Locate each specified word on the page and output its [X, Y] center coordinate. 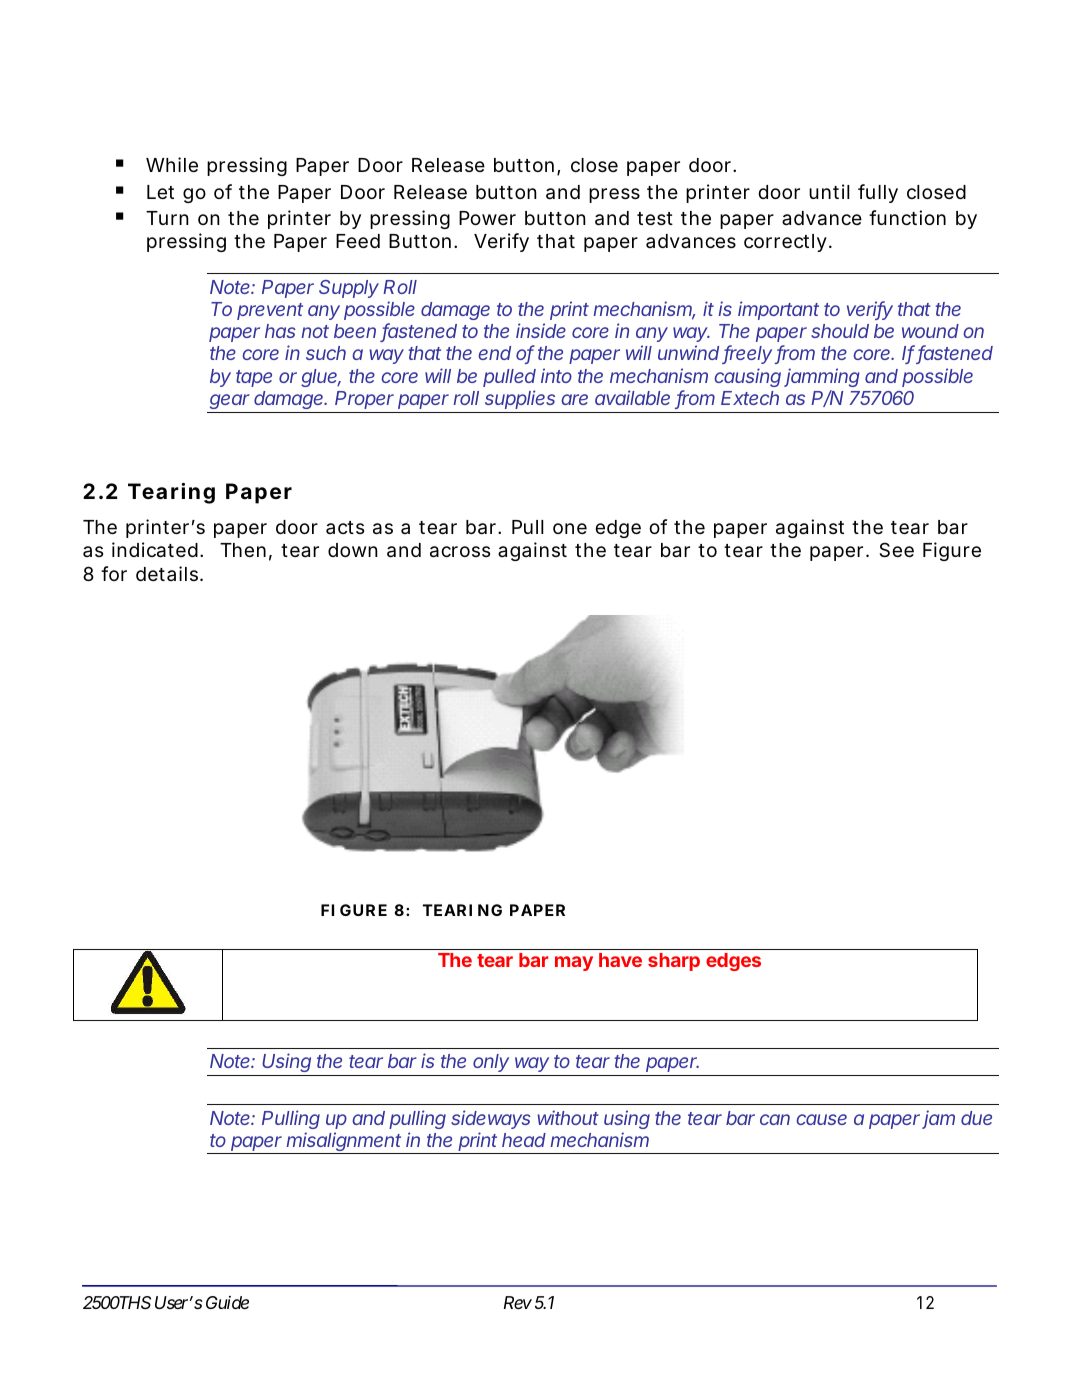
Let [160, 192]
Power [487, 218]
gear [230, 401]
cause [821, 1119]
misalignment [344, 1143]
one [570, 528]
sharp [674, 962]
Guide [227, 1302]
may [574, 963]
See [896, 550]
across [460, 552]
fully [878, 193]
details [169, 573]
